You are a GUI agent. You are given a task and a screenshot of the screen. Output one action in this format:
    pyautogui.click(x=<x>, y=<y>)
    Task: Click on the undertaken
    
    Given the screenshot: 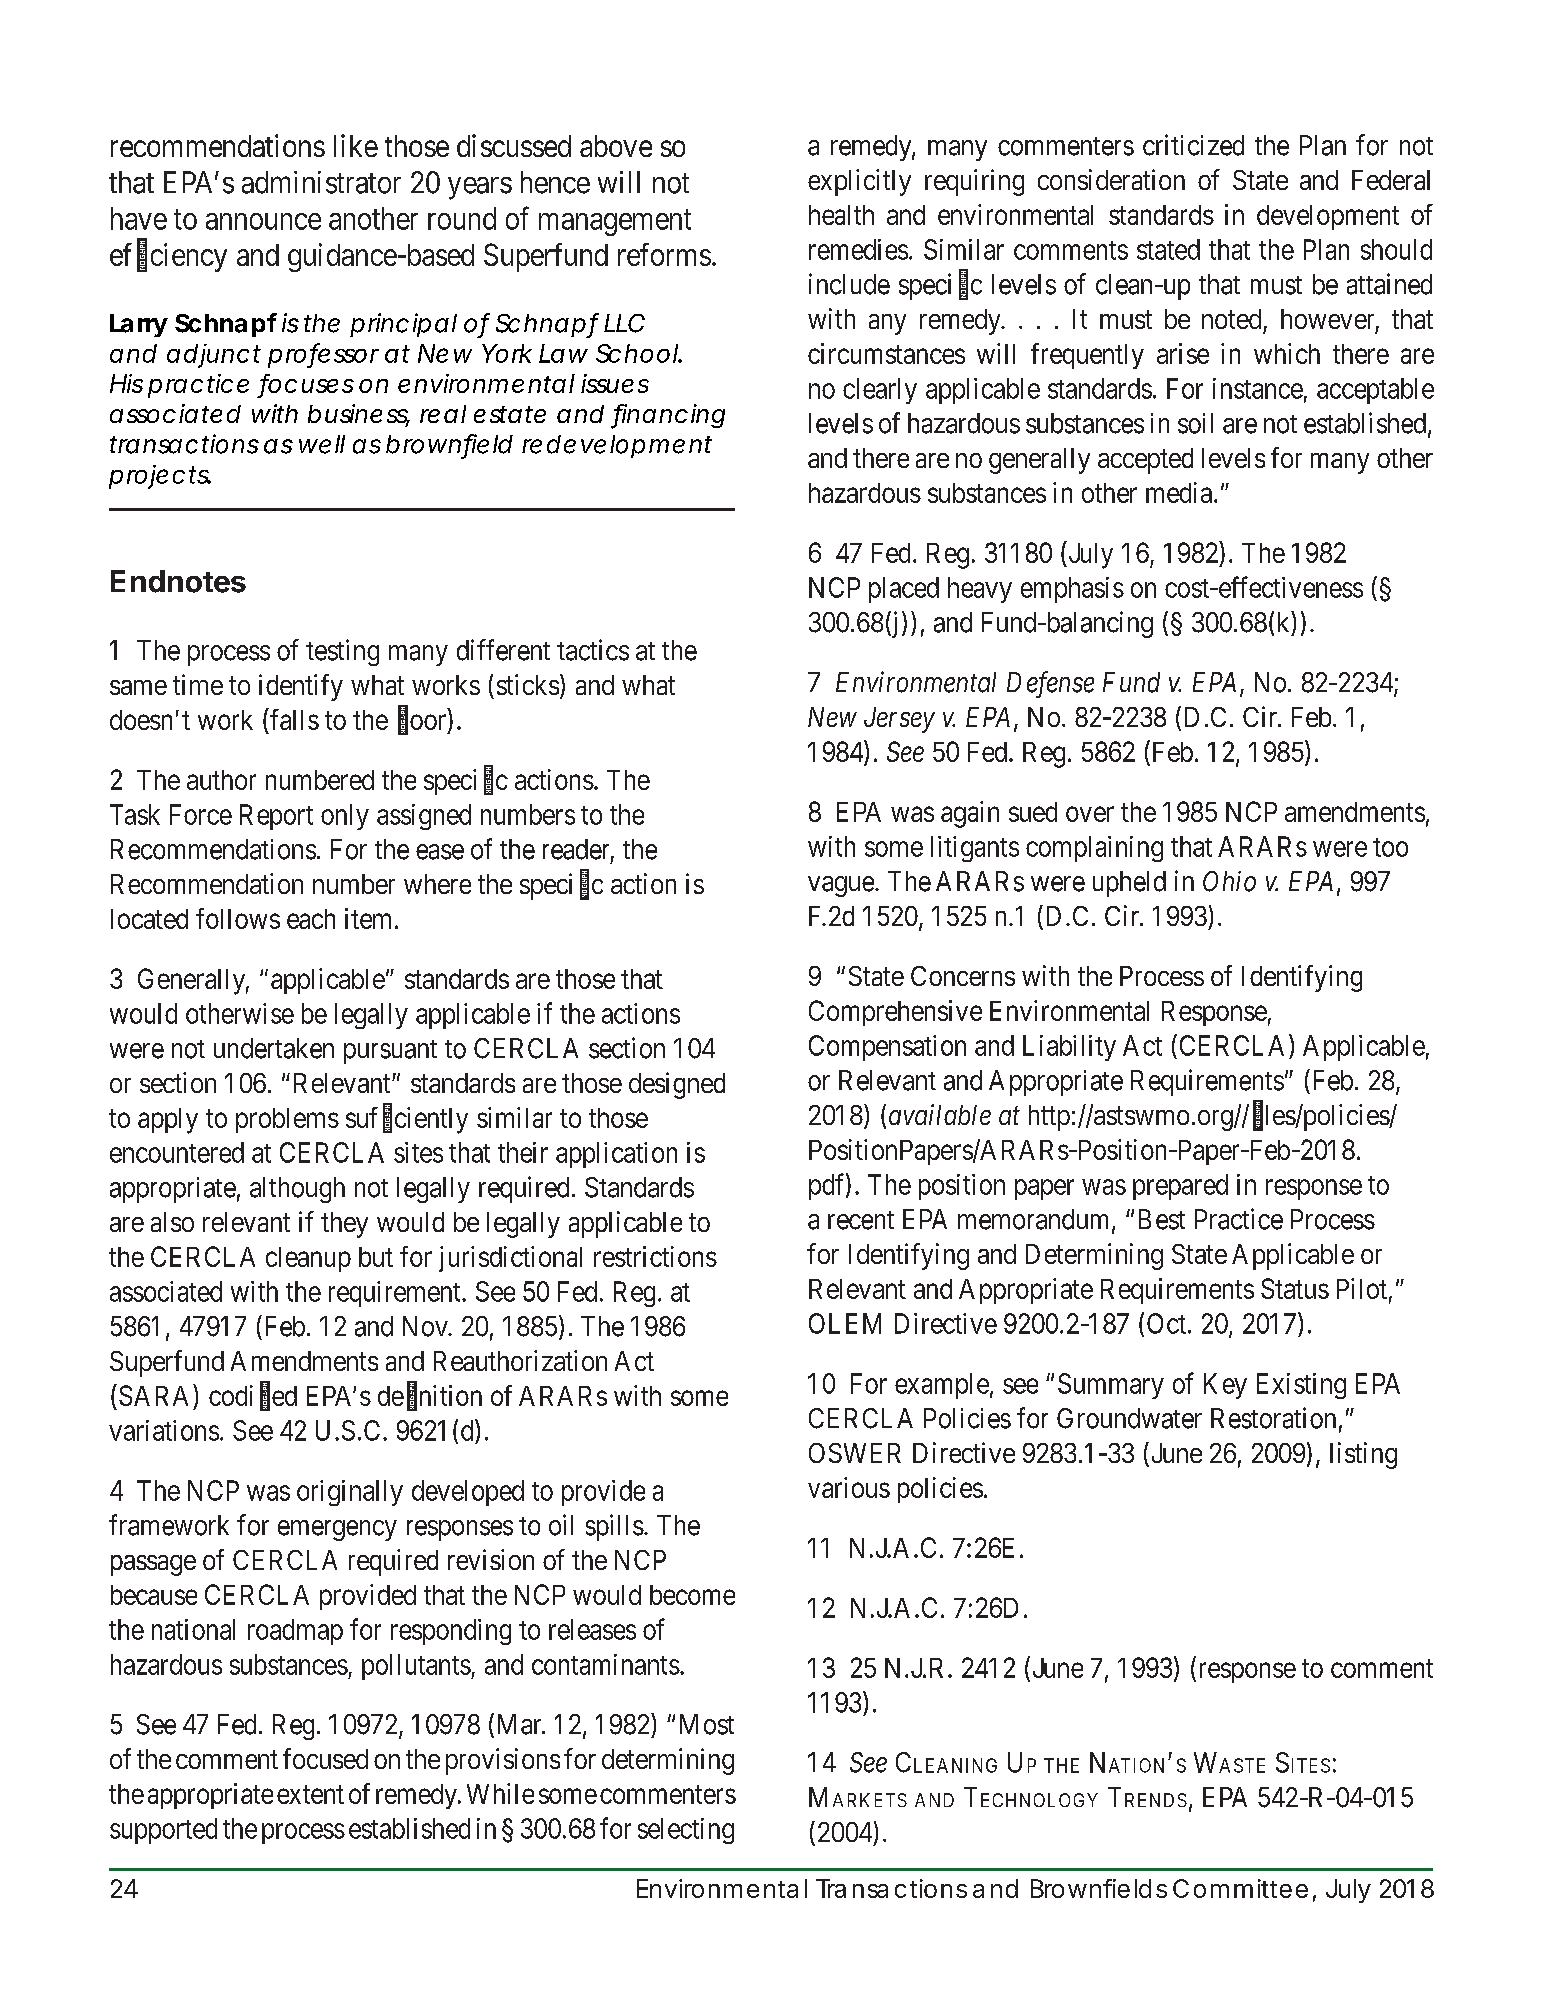 What is the action you would take?
    pyautogui.click(x=274, y=1048)
